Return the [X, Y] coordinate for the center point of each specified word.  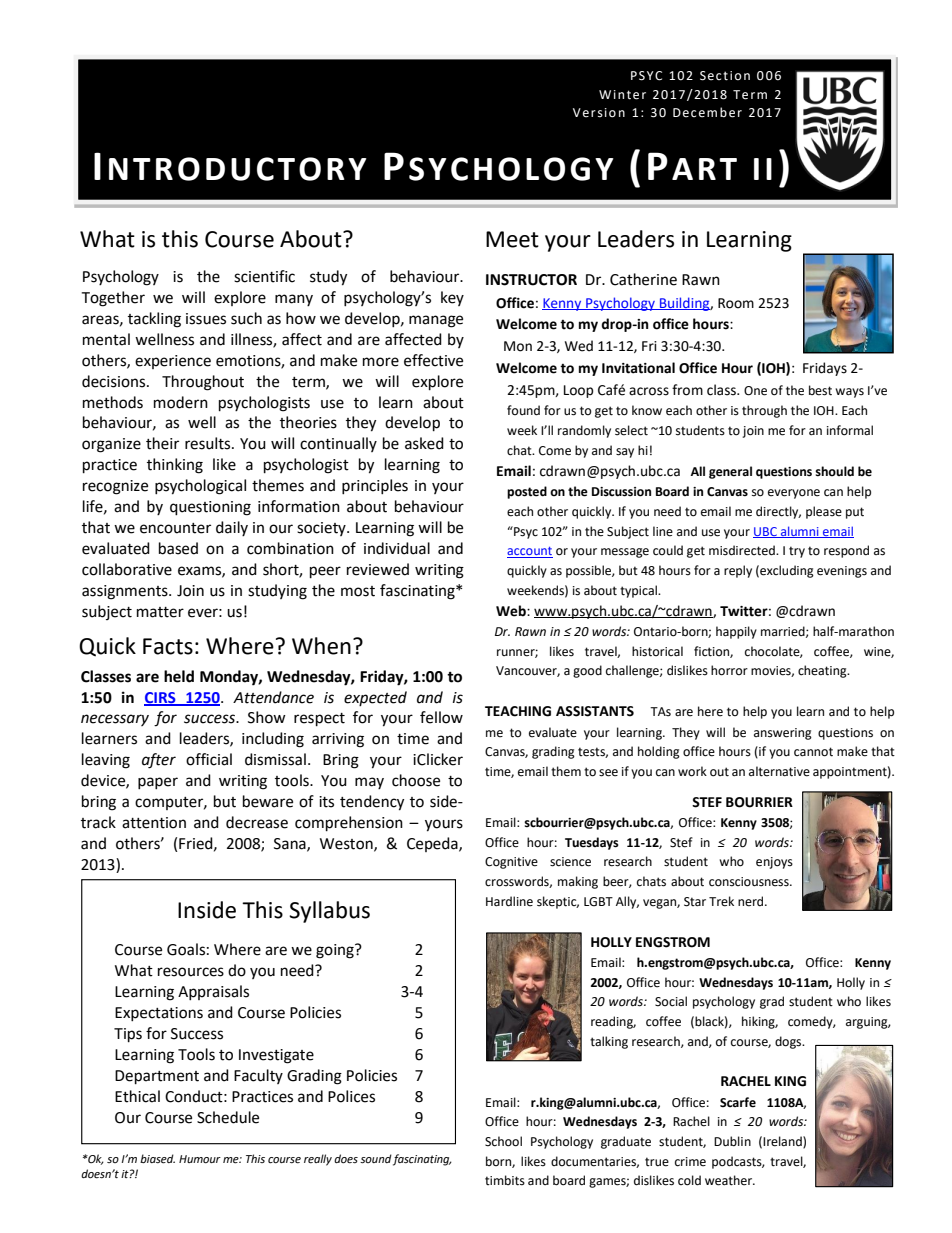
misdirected [743, 550]
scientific [264, 276]
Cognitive [511, 863]
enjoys [774, 863]
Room [736, 303]
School [503, 1141]
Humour [200, 1159]
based [178, 548]
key [452, 298]
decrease [257, 822]
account [530, 552]
